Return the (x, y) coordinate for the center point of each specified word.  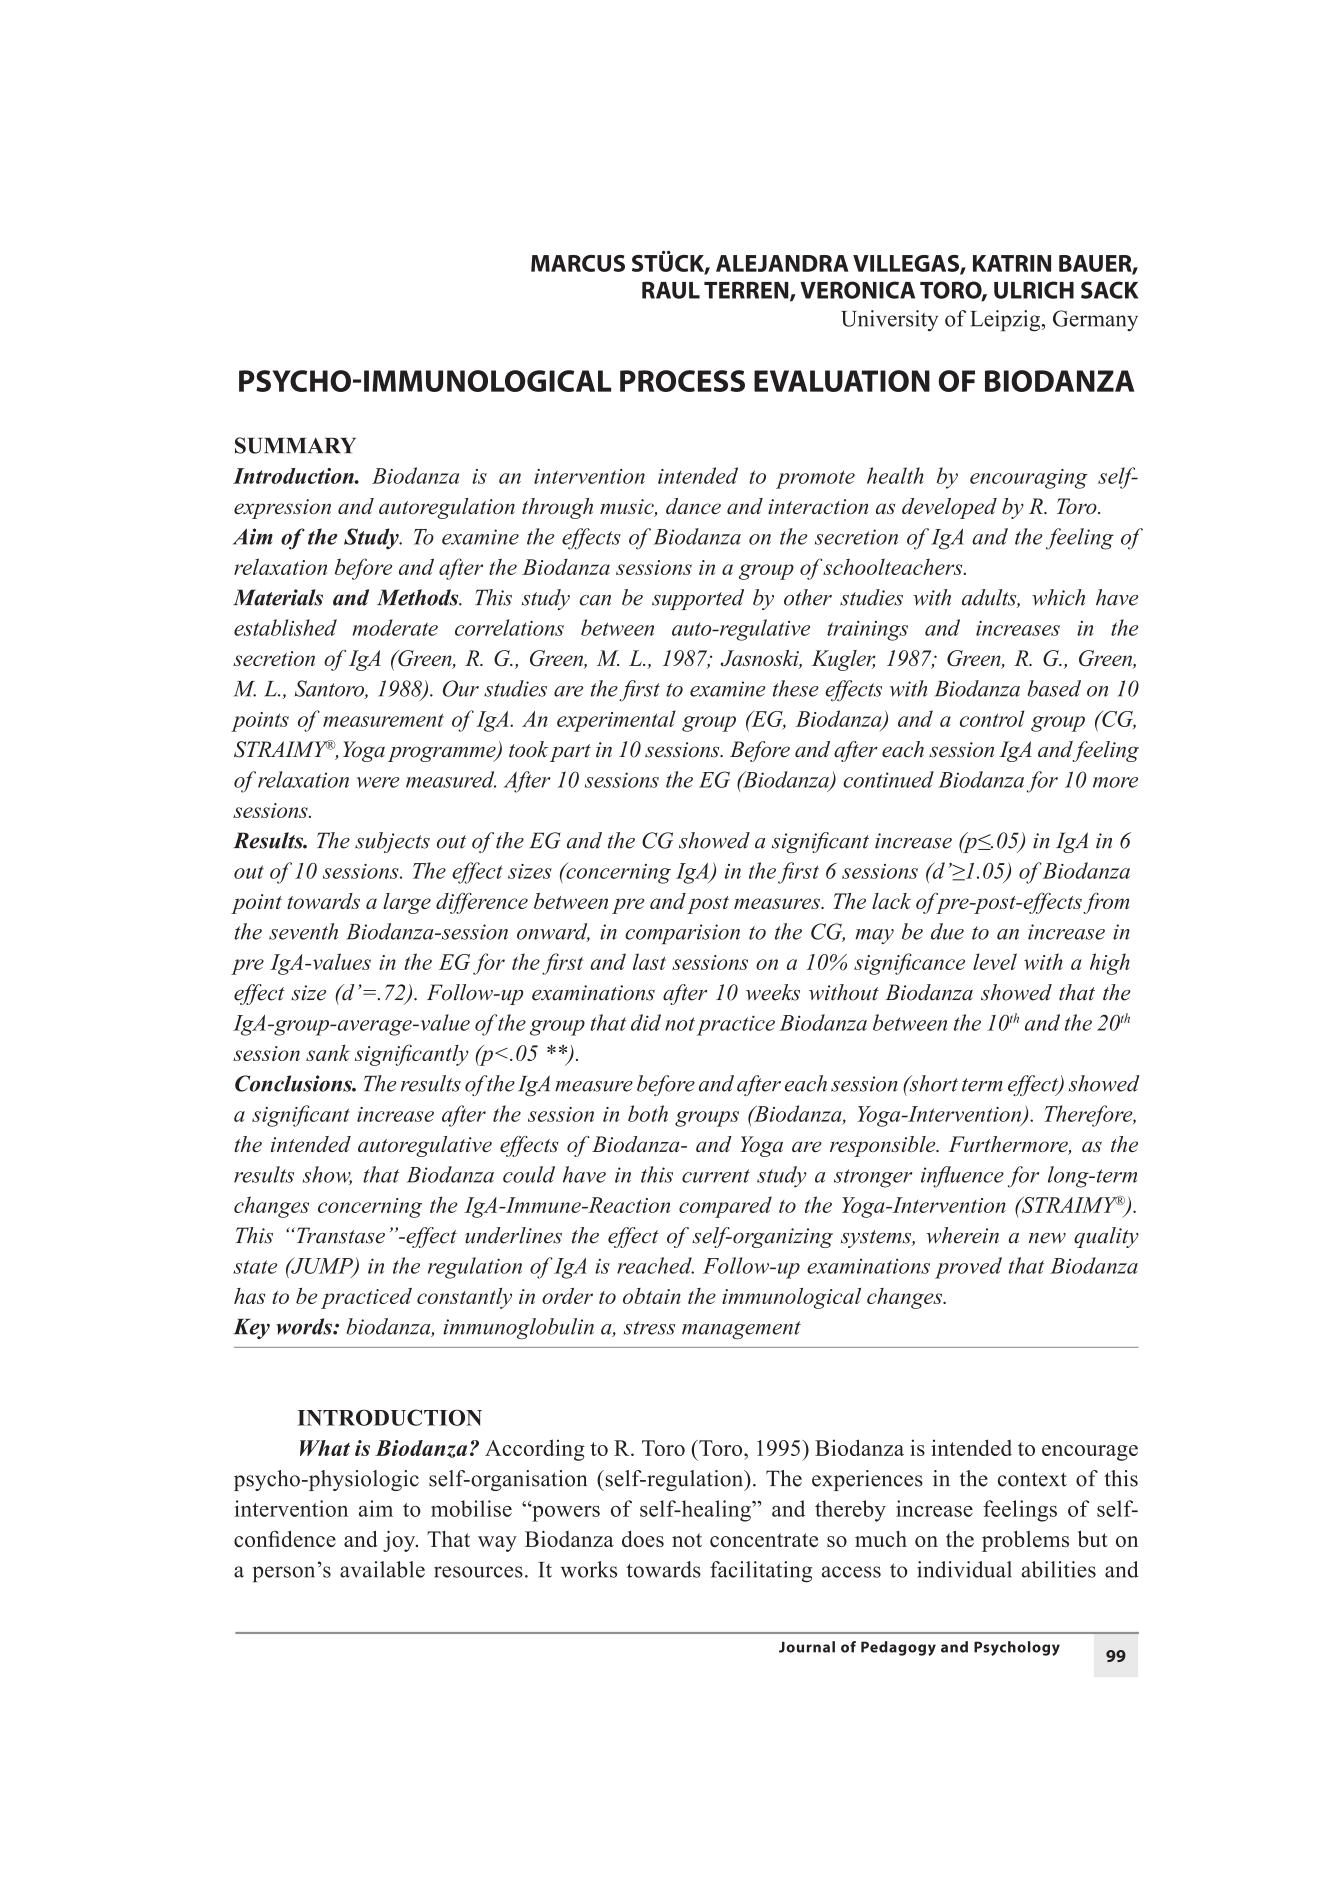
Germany (1095, 320)
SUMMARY (295, 445)
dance (693, 506)
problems (1025, 1541)
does (643, 1539)
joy (400, 1541)
